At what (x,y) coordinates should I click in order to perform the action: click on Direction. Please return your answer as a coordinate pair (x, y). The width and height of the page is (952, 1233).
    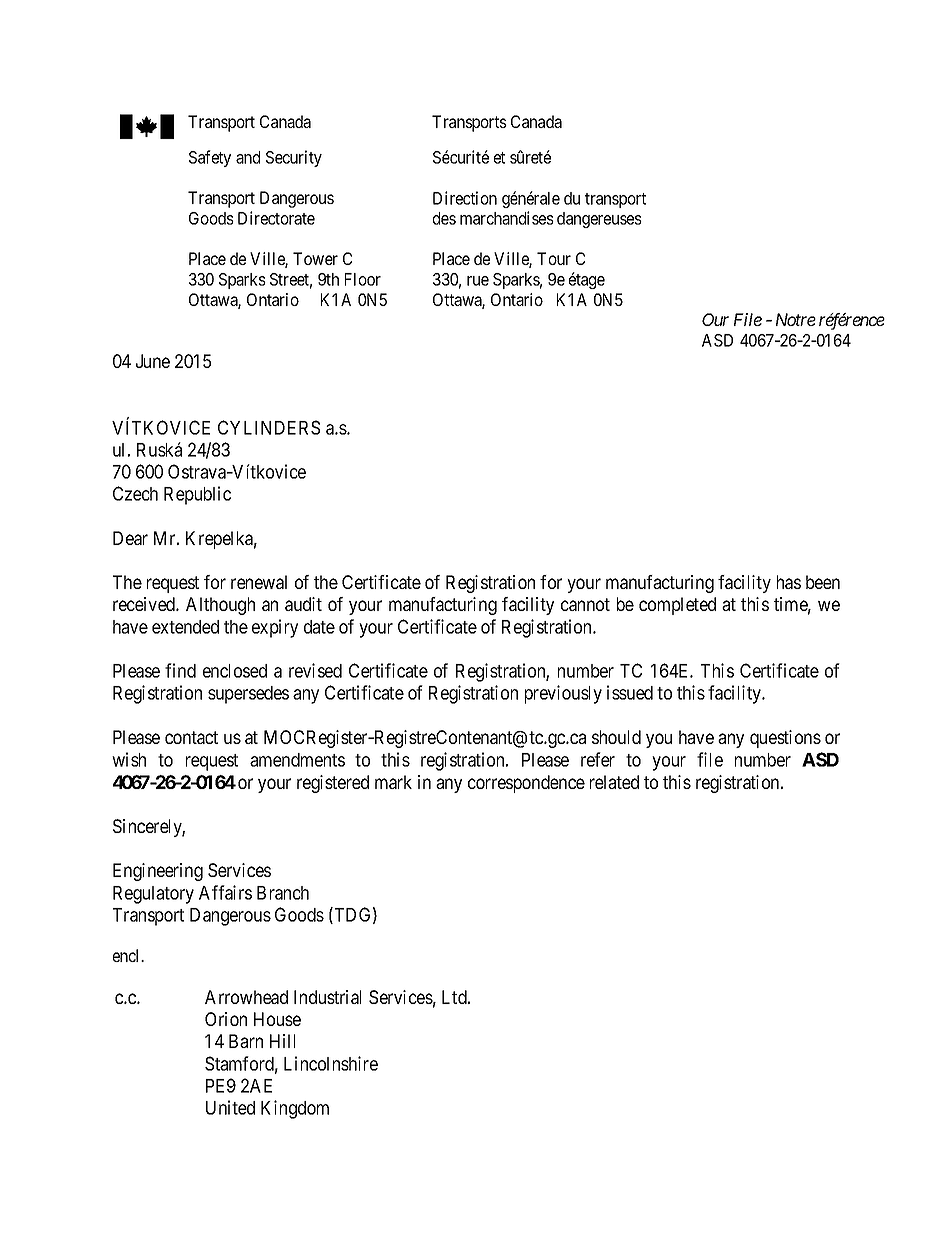
    Looking at the image, I should click on (465, 198).
